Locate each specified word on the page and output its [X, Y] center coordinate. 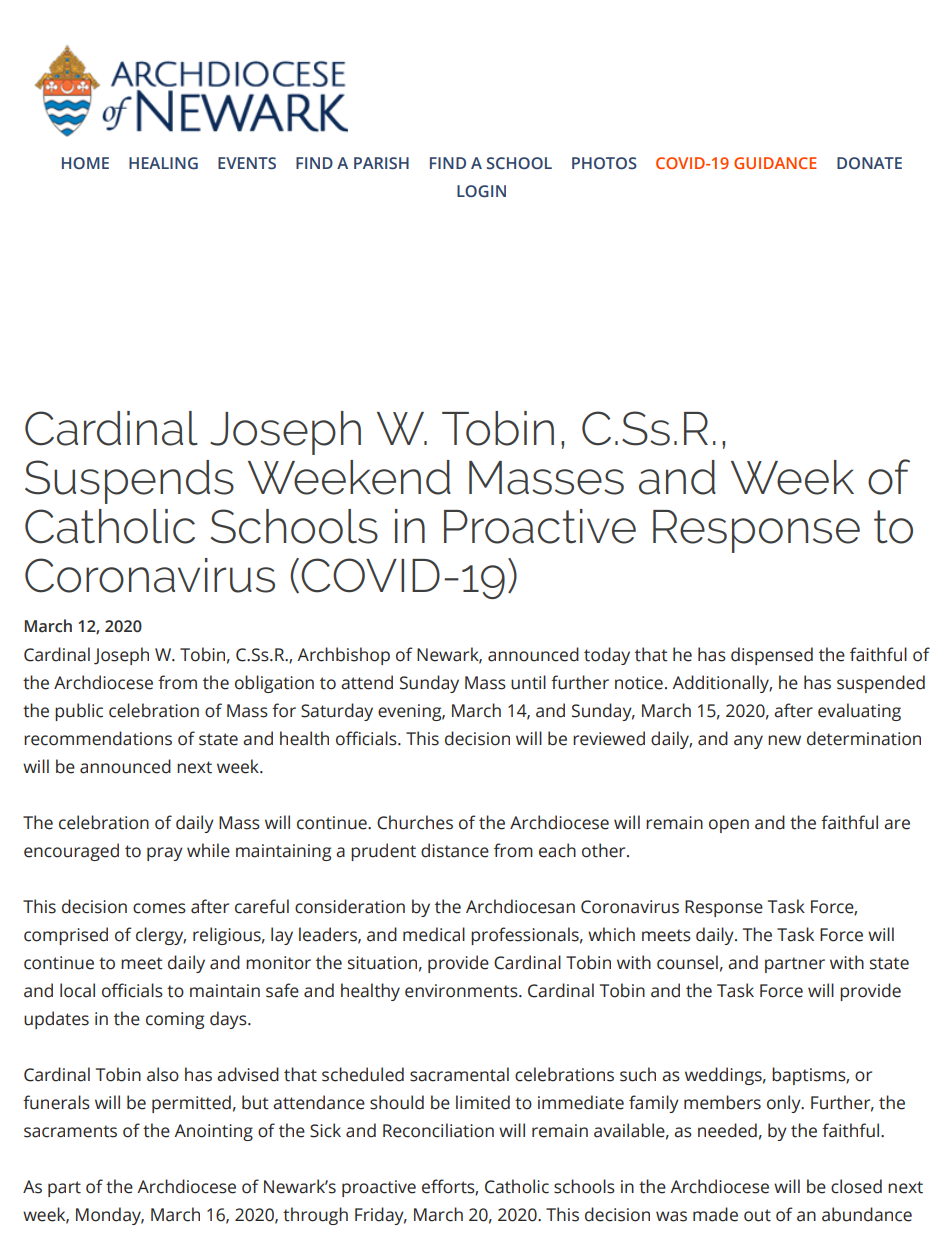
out [757, 1215]
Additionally [722, 684]
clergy [161, 936]
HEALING [163, 163]
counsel [687, 962]
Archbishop [343, 656]
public [79, 712]
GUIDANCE [775, 163]
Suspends [129, 482]
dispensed [772, 656]
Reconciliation [438, 1130]
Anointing [213, 1132]
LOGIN [481, 191]
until [528, 682]
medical [434, 934]
